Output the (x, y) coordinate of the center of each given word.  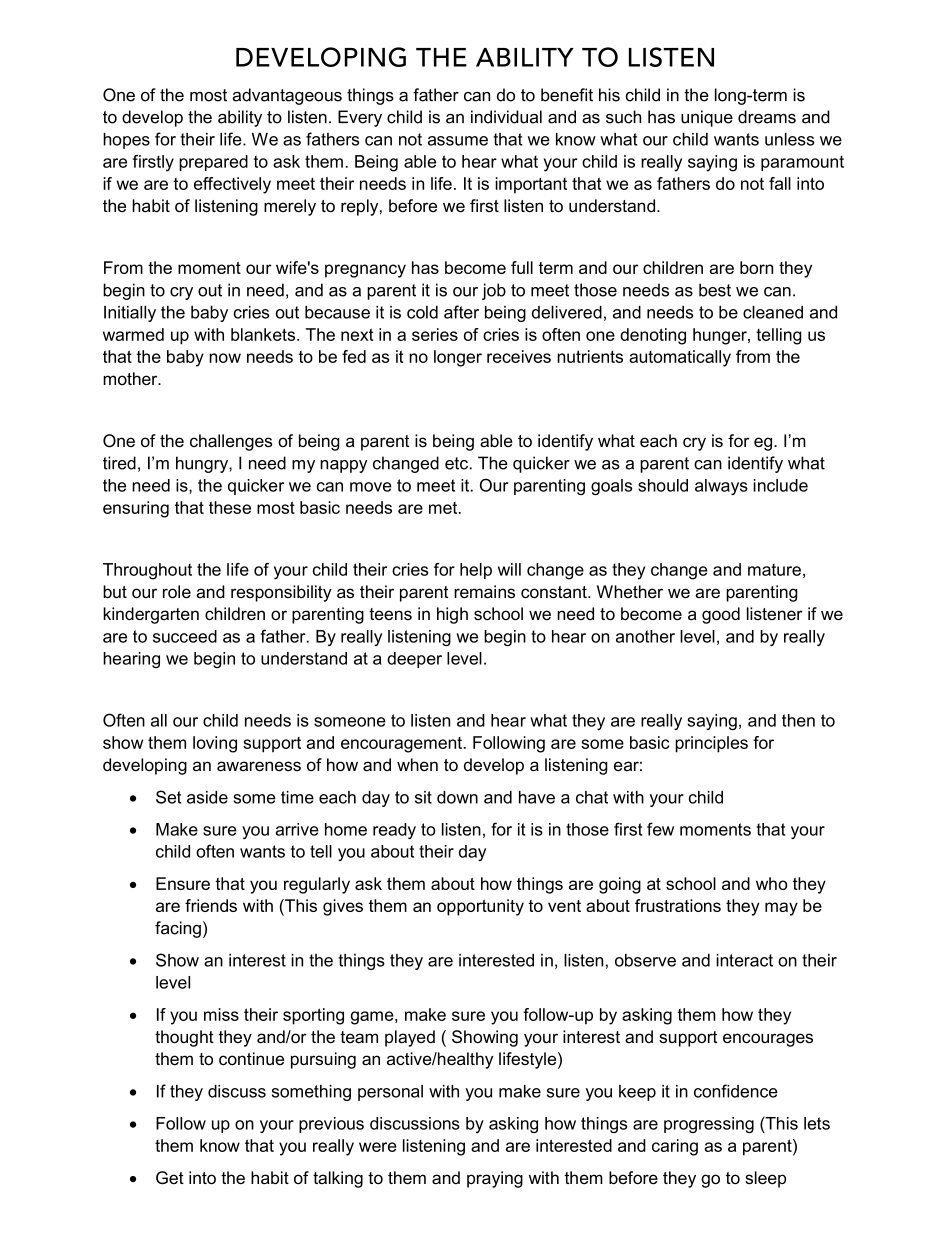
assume (458, 141)
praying (495, 1179)
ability (240, 118)
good (721, 615)
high (452, 615)
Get (170, 1178)
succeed (185, 636)
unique (707, 118)
